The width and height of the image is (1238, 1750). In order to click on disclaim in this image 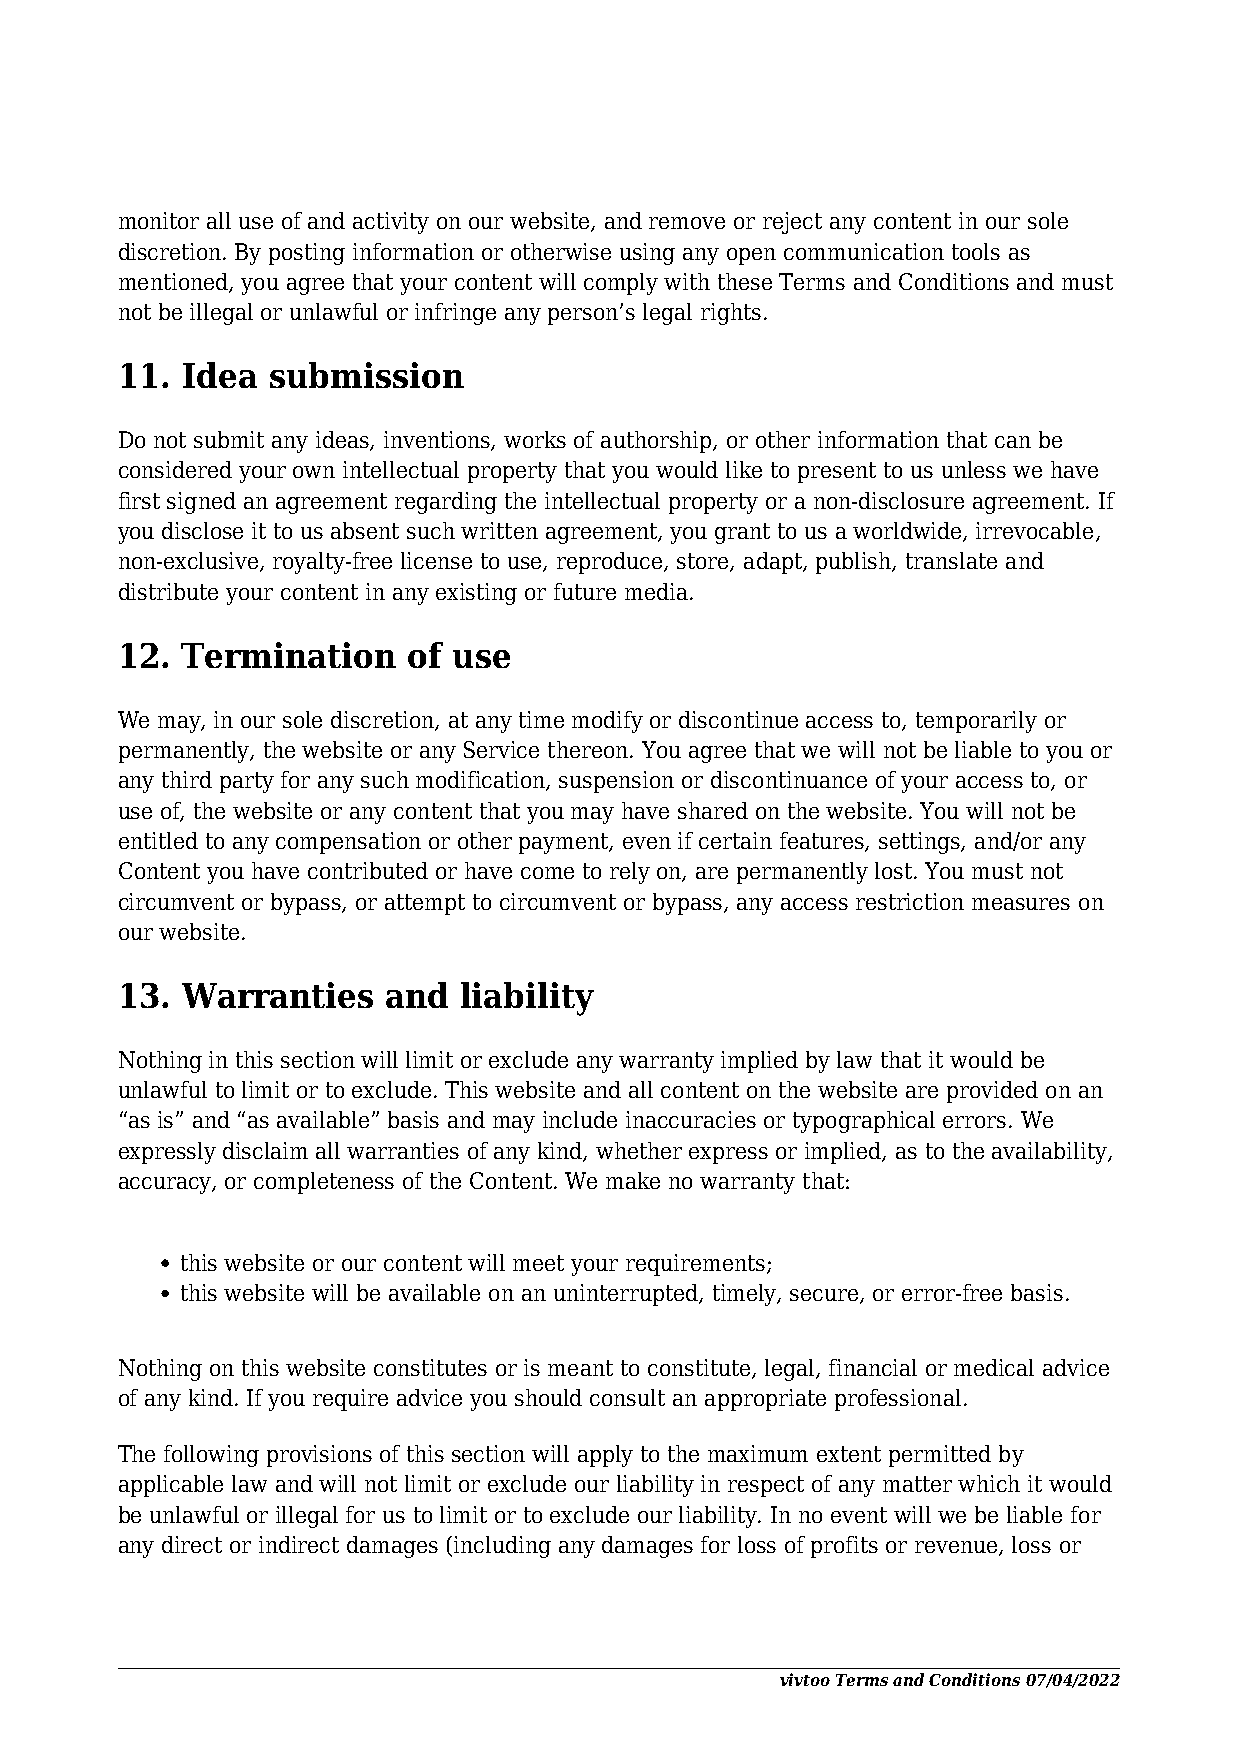, I will do `click(265, 1150)`.
